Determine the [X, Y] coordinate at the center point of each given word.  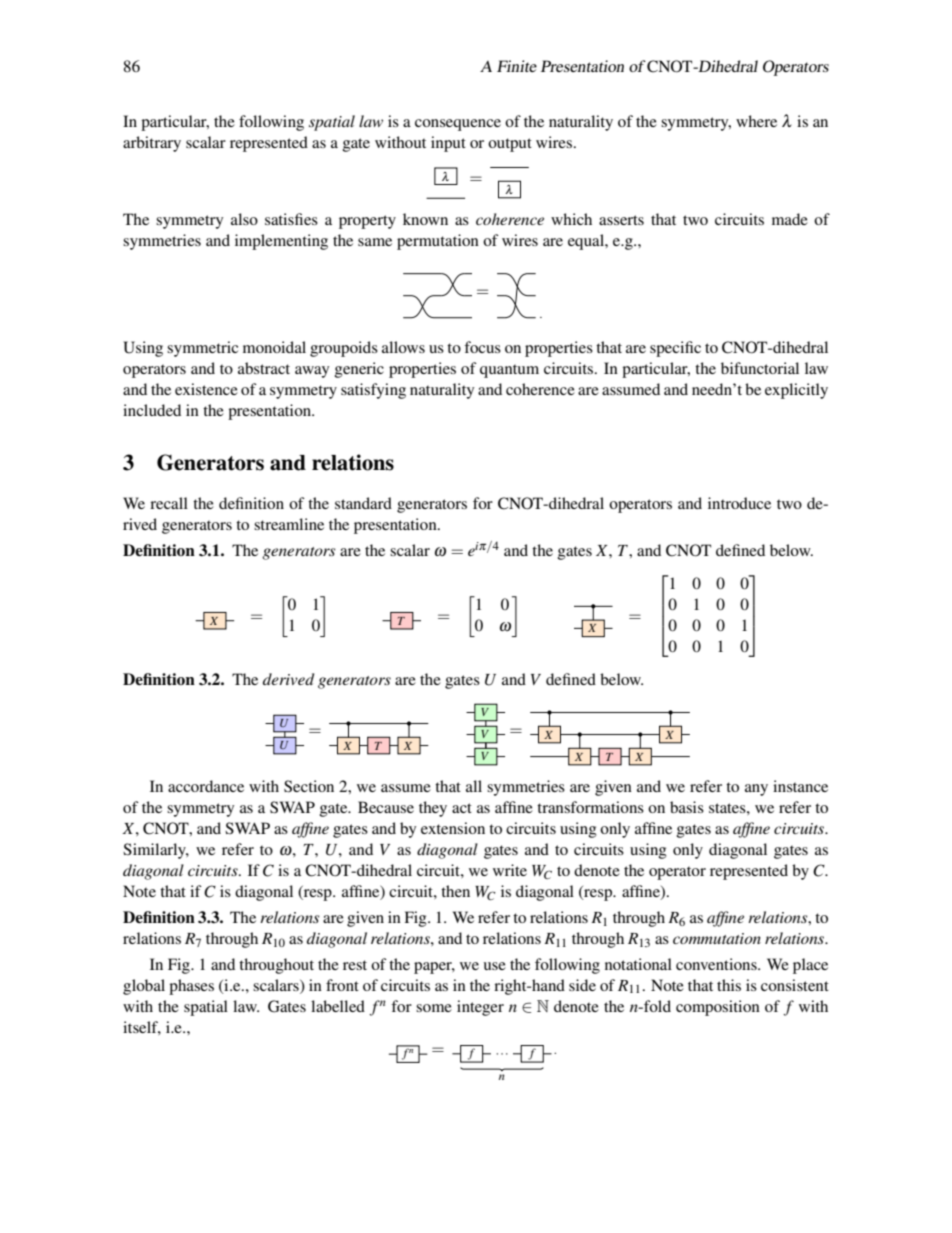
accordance [206, 786]
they [433, 809]
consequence [458, 125]
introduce [739, 503]
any [756, 790]
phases [191, 987]
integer [480, 1008]
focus [482, 347]
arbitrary [152, 144]
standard [363, 503]
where [756, 121]
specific [675, 349]
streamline [289, 524]
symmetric [202, 349]
